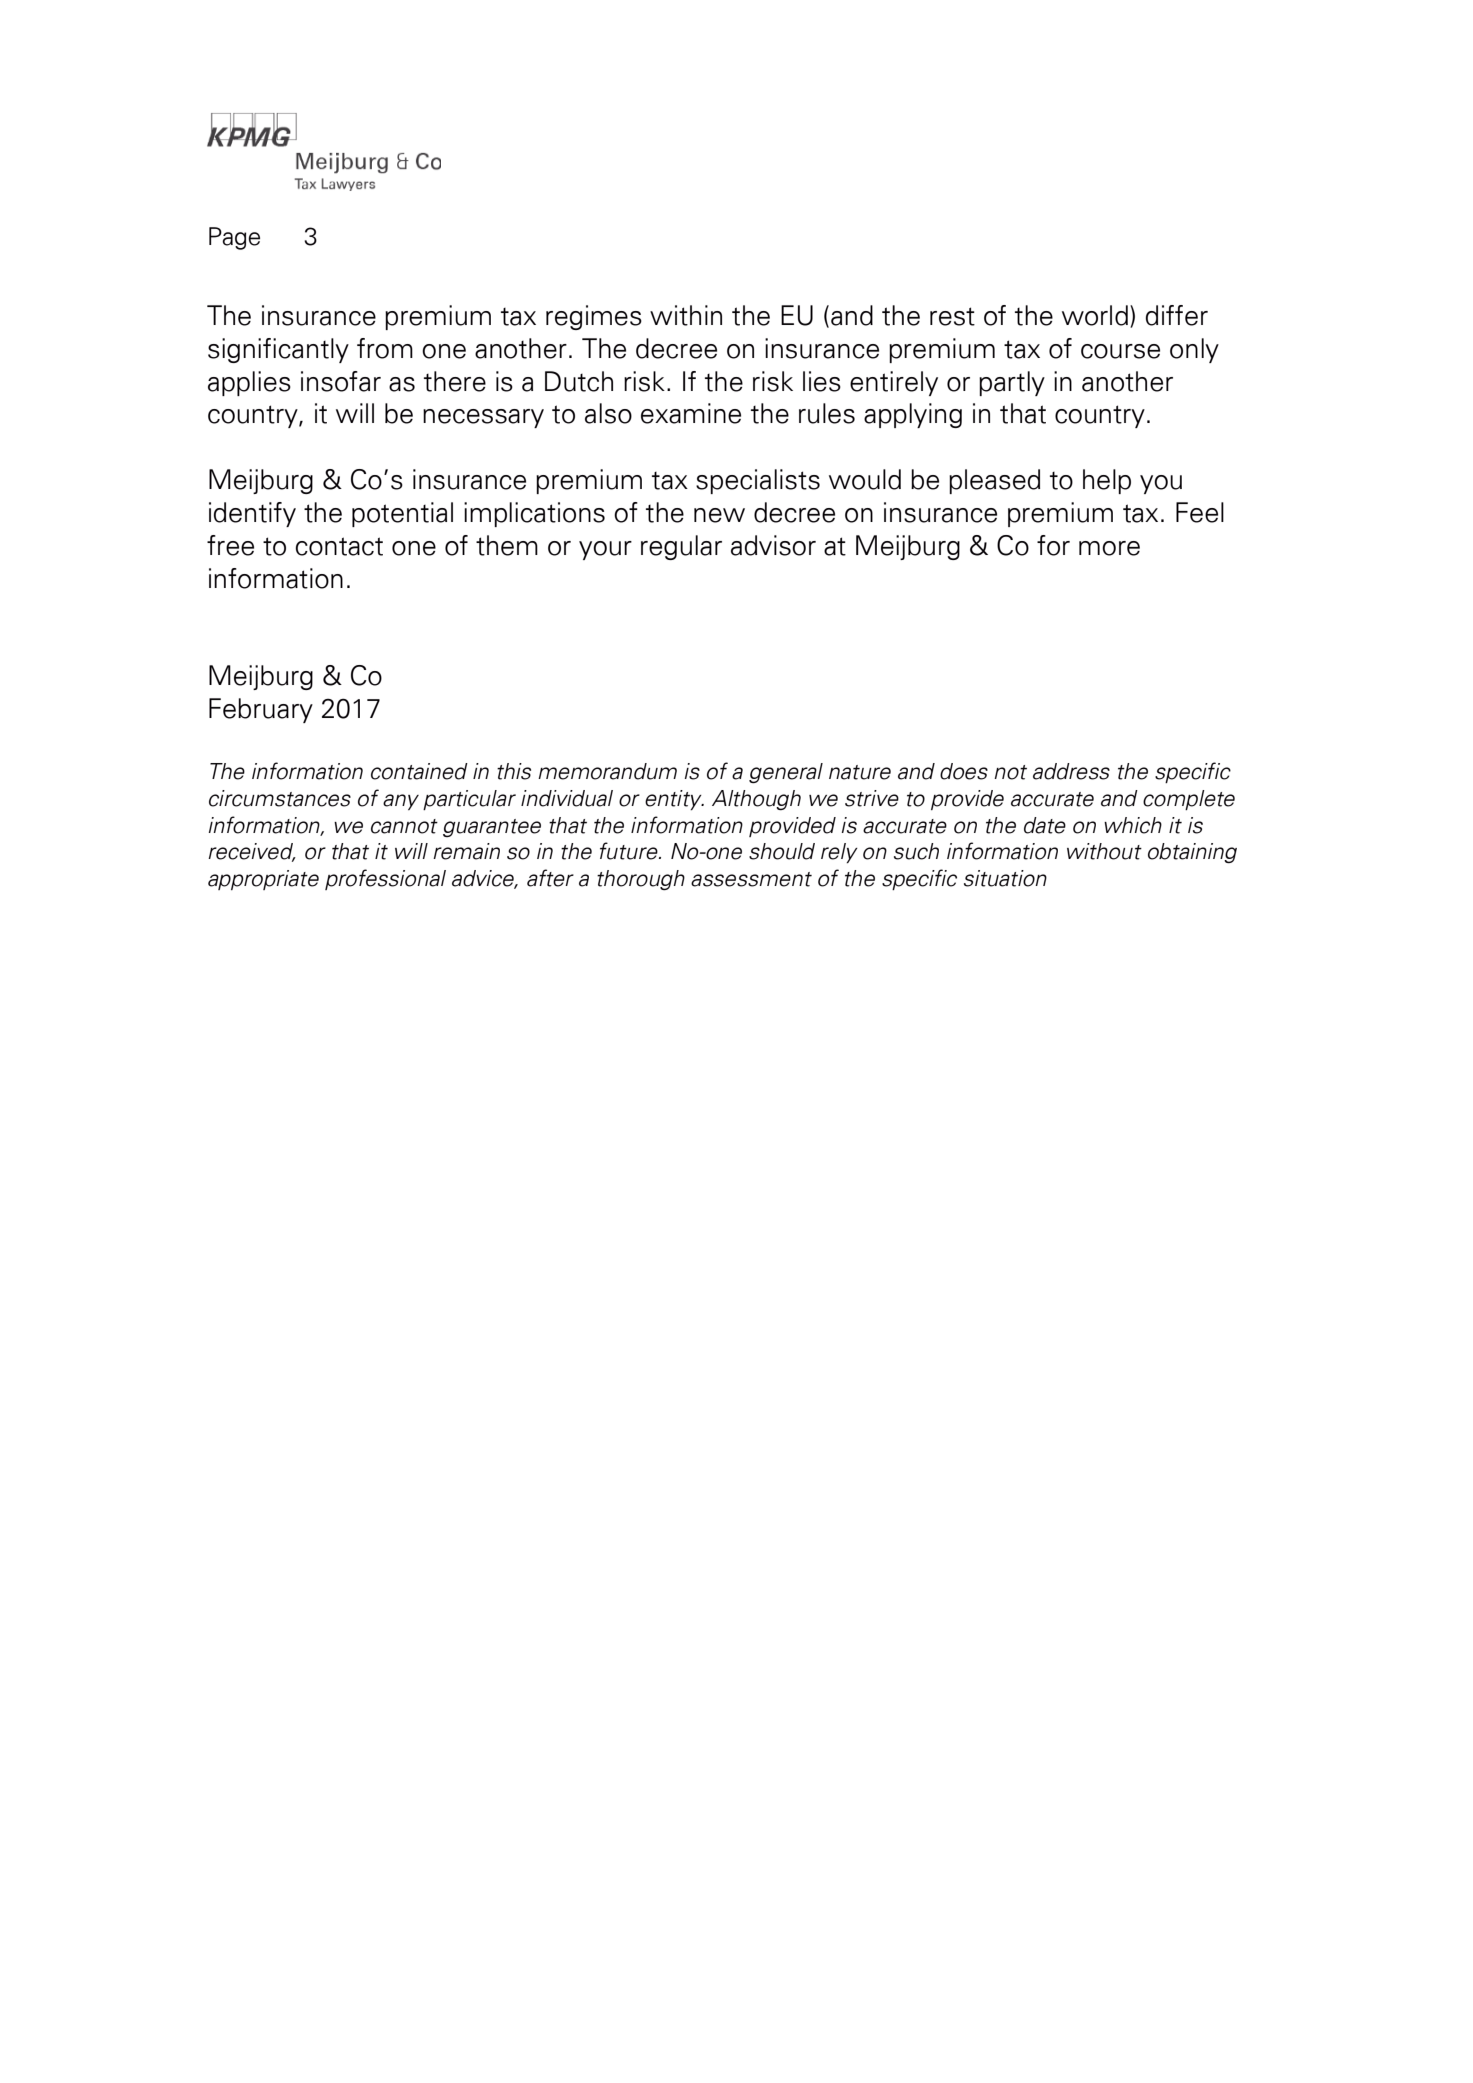  I want to click on more, so click(1109, 548).
